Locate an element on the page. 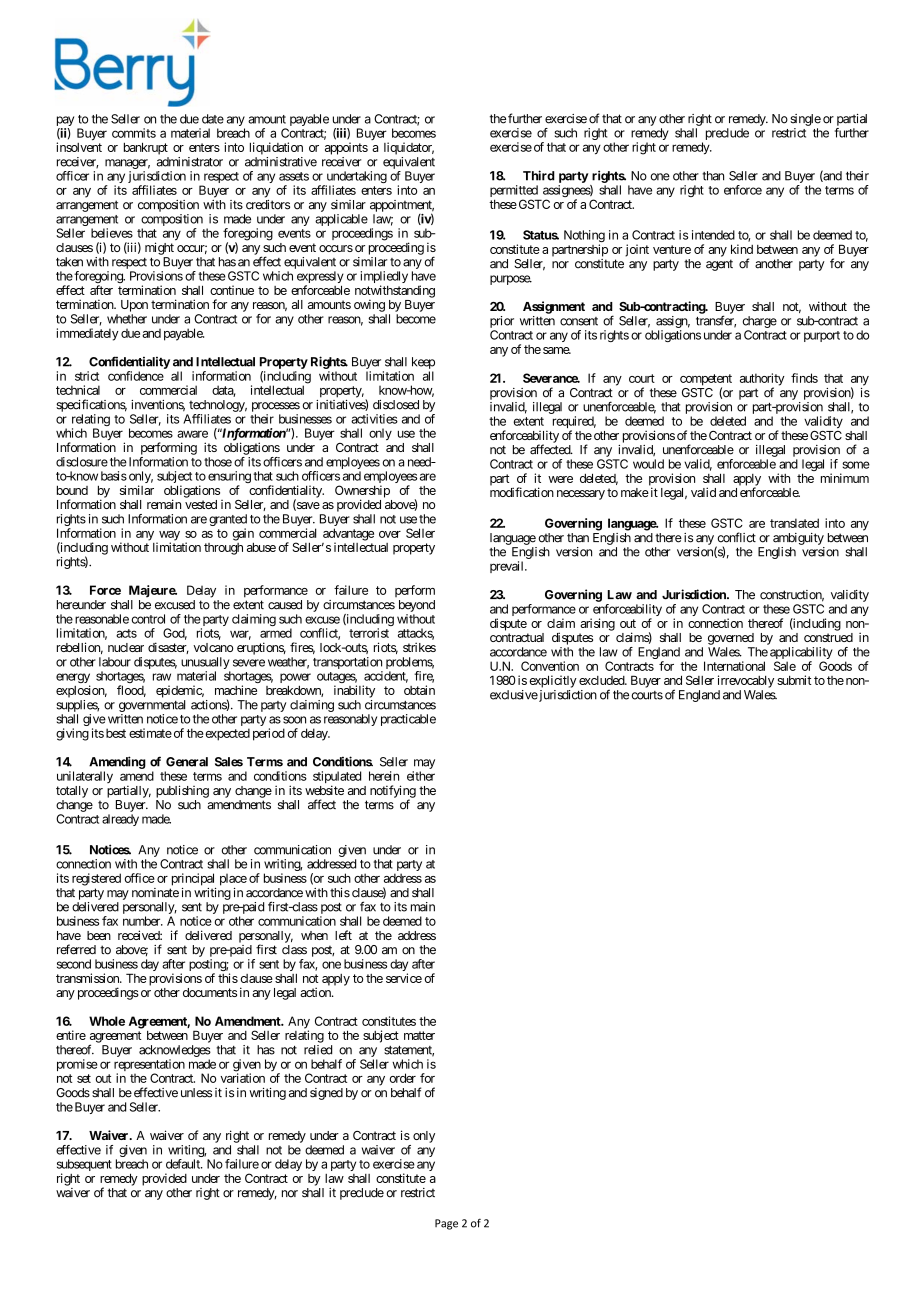  disclosed is located at coordinates (396, 405).
